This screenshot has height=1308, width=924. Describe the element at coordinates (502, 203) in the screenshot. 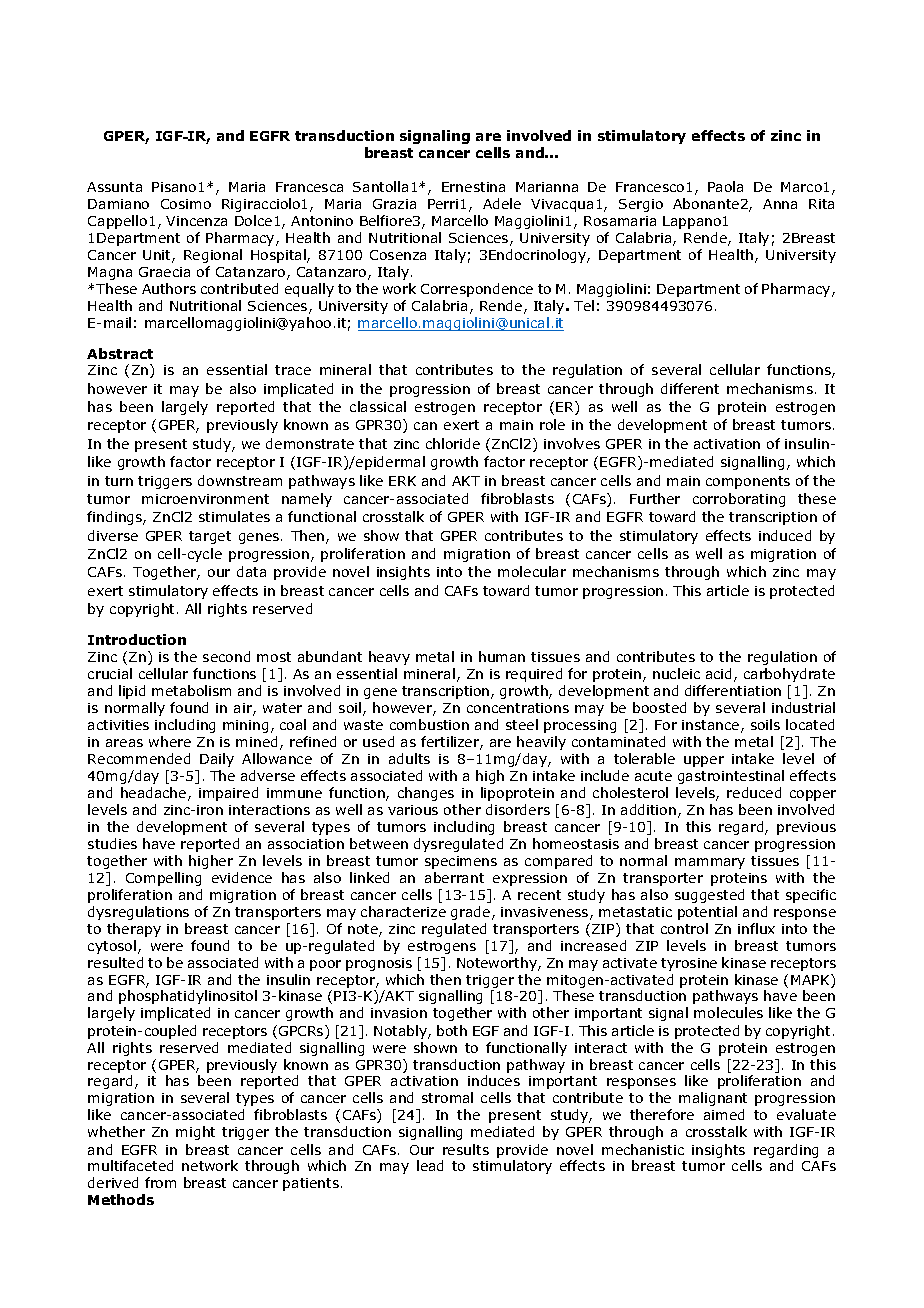

I see `Adele` at that location.
